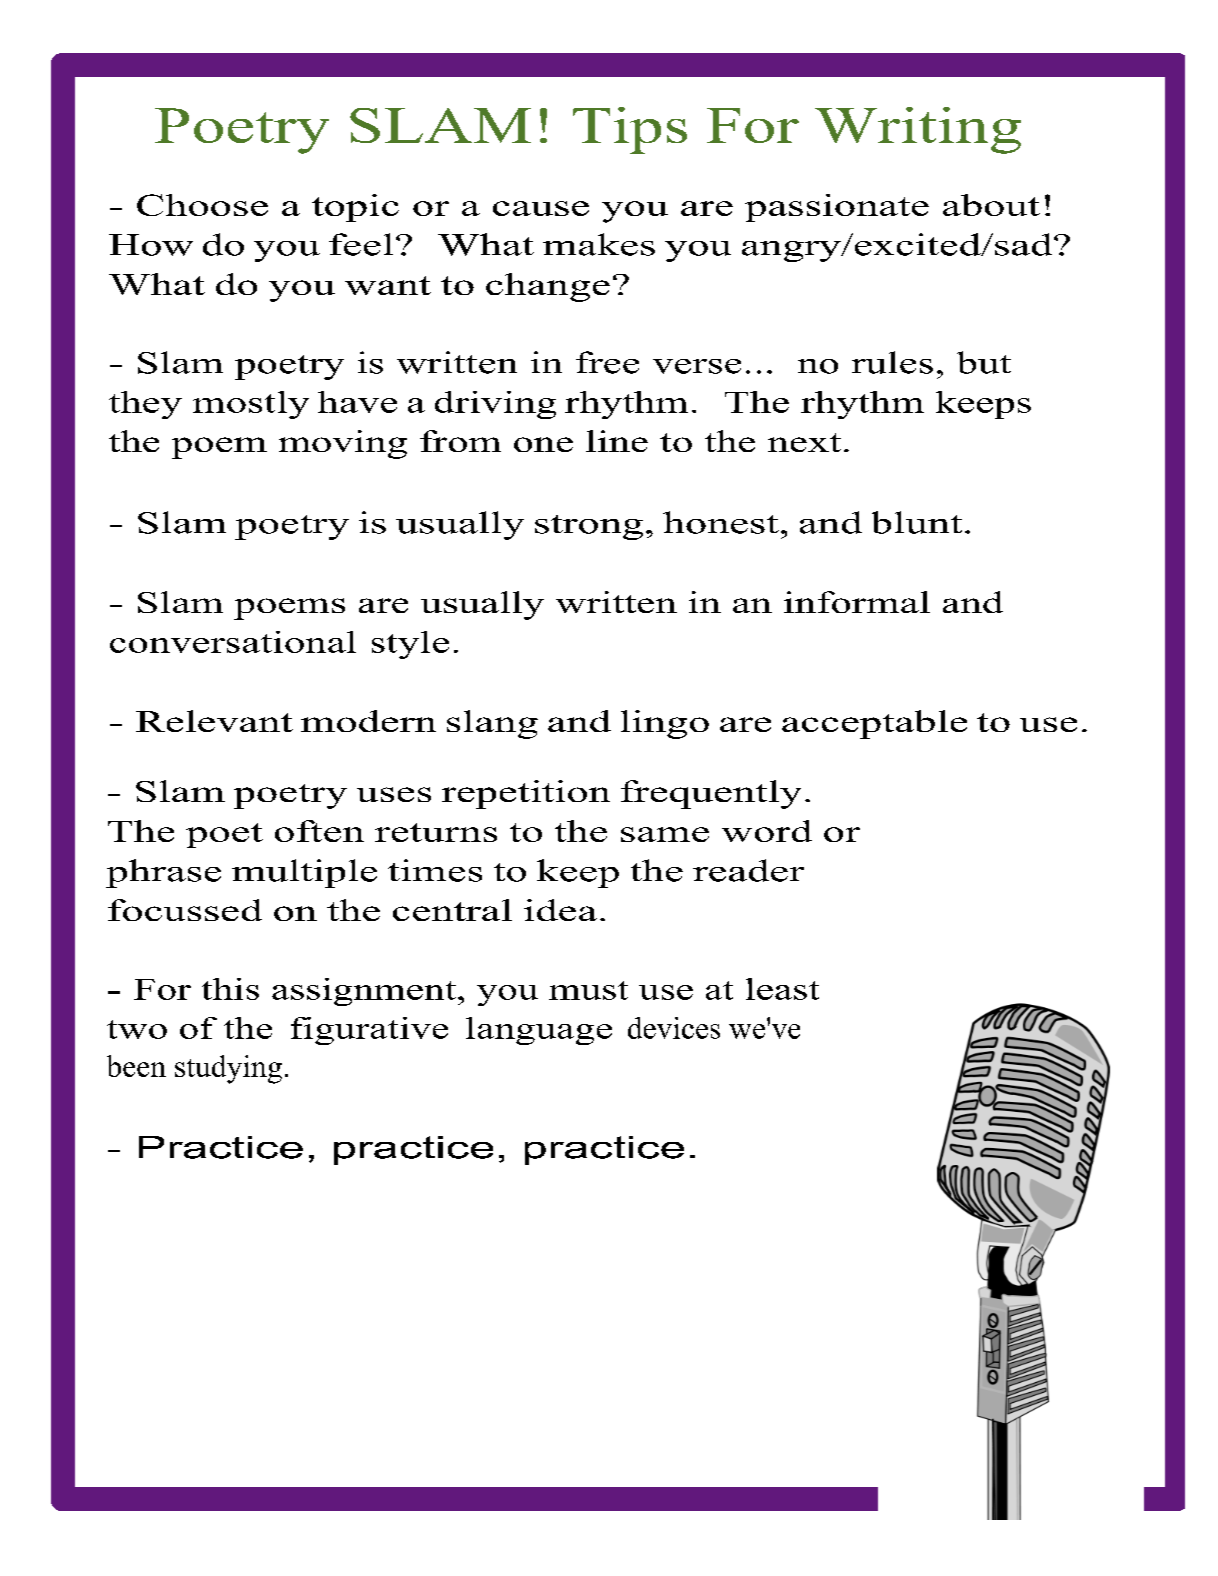  Describe the element at coordinates (251, 405) in the image. I see `mostly` at that location.
